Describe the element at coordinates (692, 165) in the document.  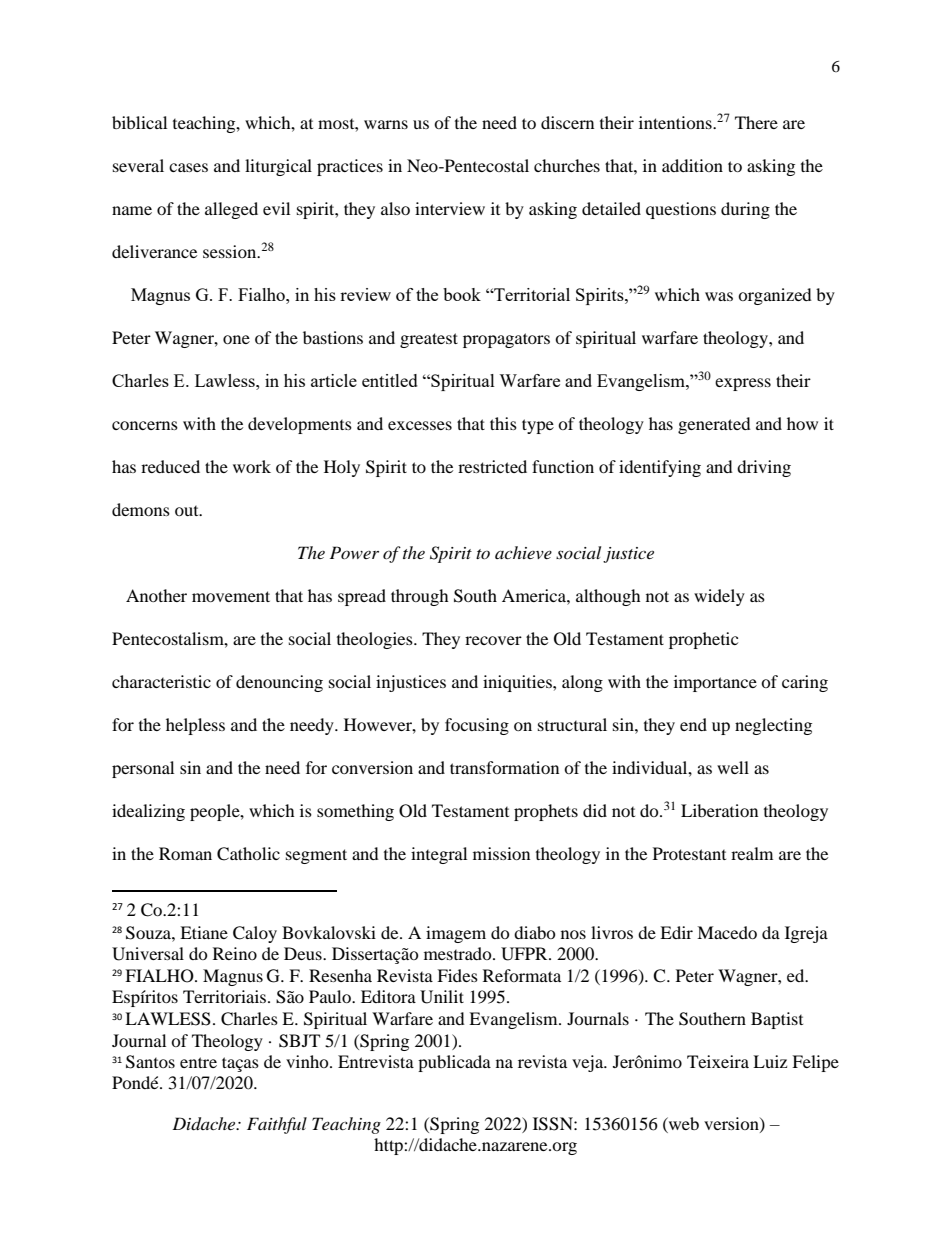
I see `addition` at that location.
